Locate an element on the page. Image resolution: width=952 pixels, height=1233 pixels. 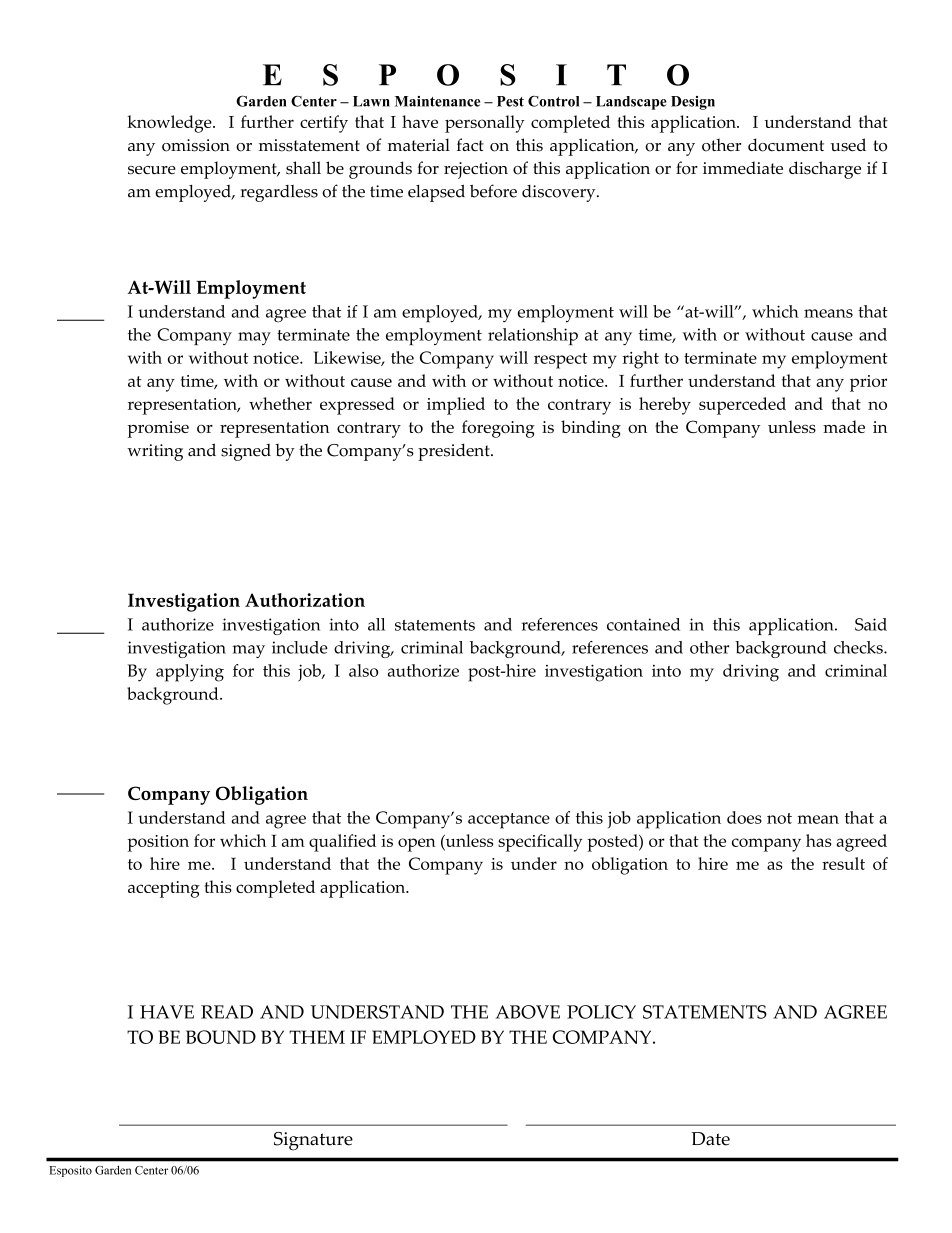
implied is located at coordinates (456, 406).
